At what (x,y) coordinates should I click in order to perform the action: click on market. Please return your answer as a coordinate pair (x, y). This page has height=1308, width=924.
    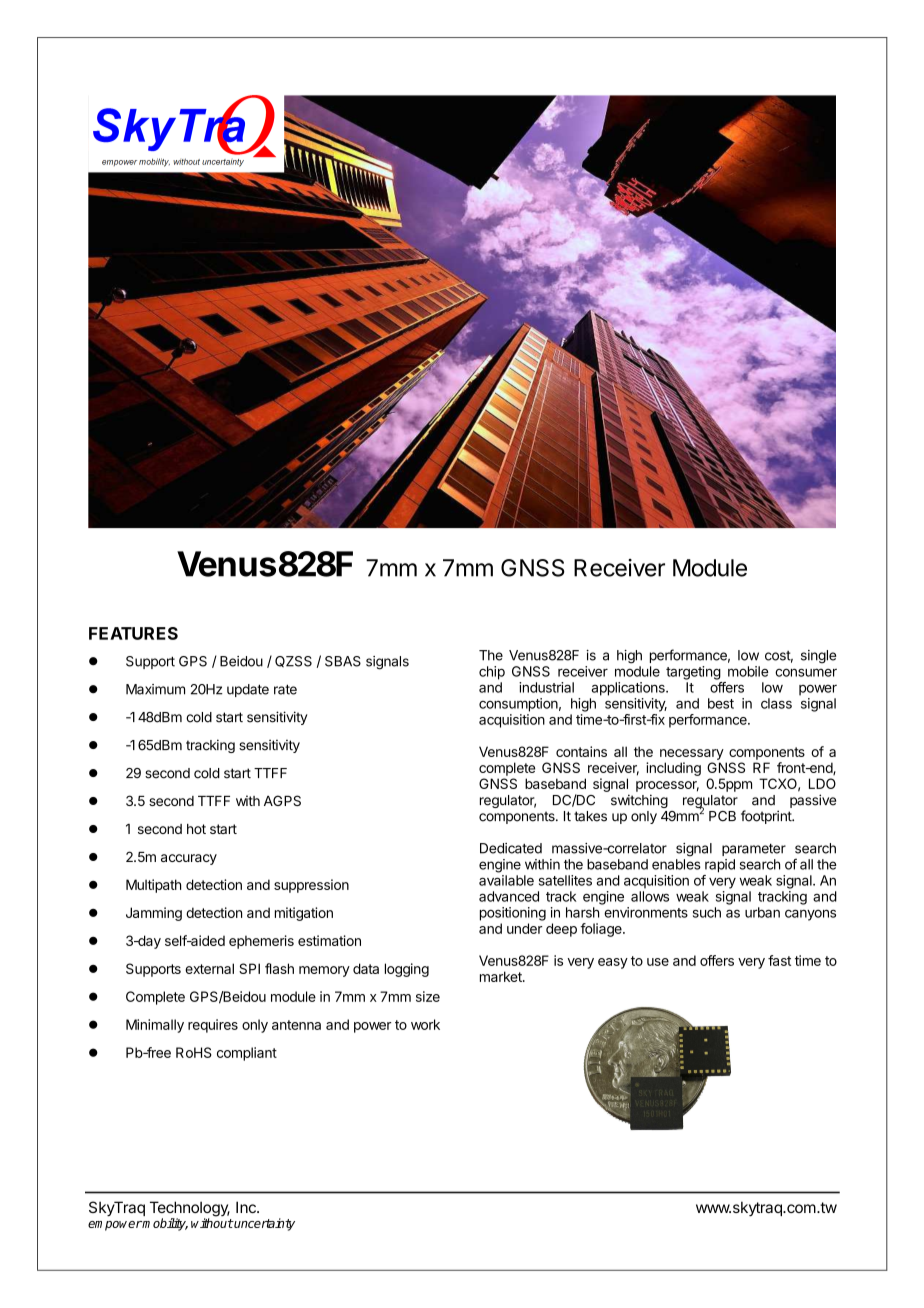
    Looking at the image, I should click on (502, 976).
